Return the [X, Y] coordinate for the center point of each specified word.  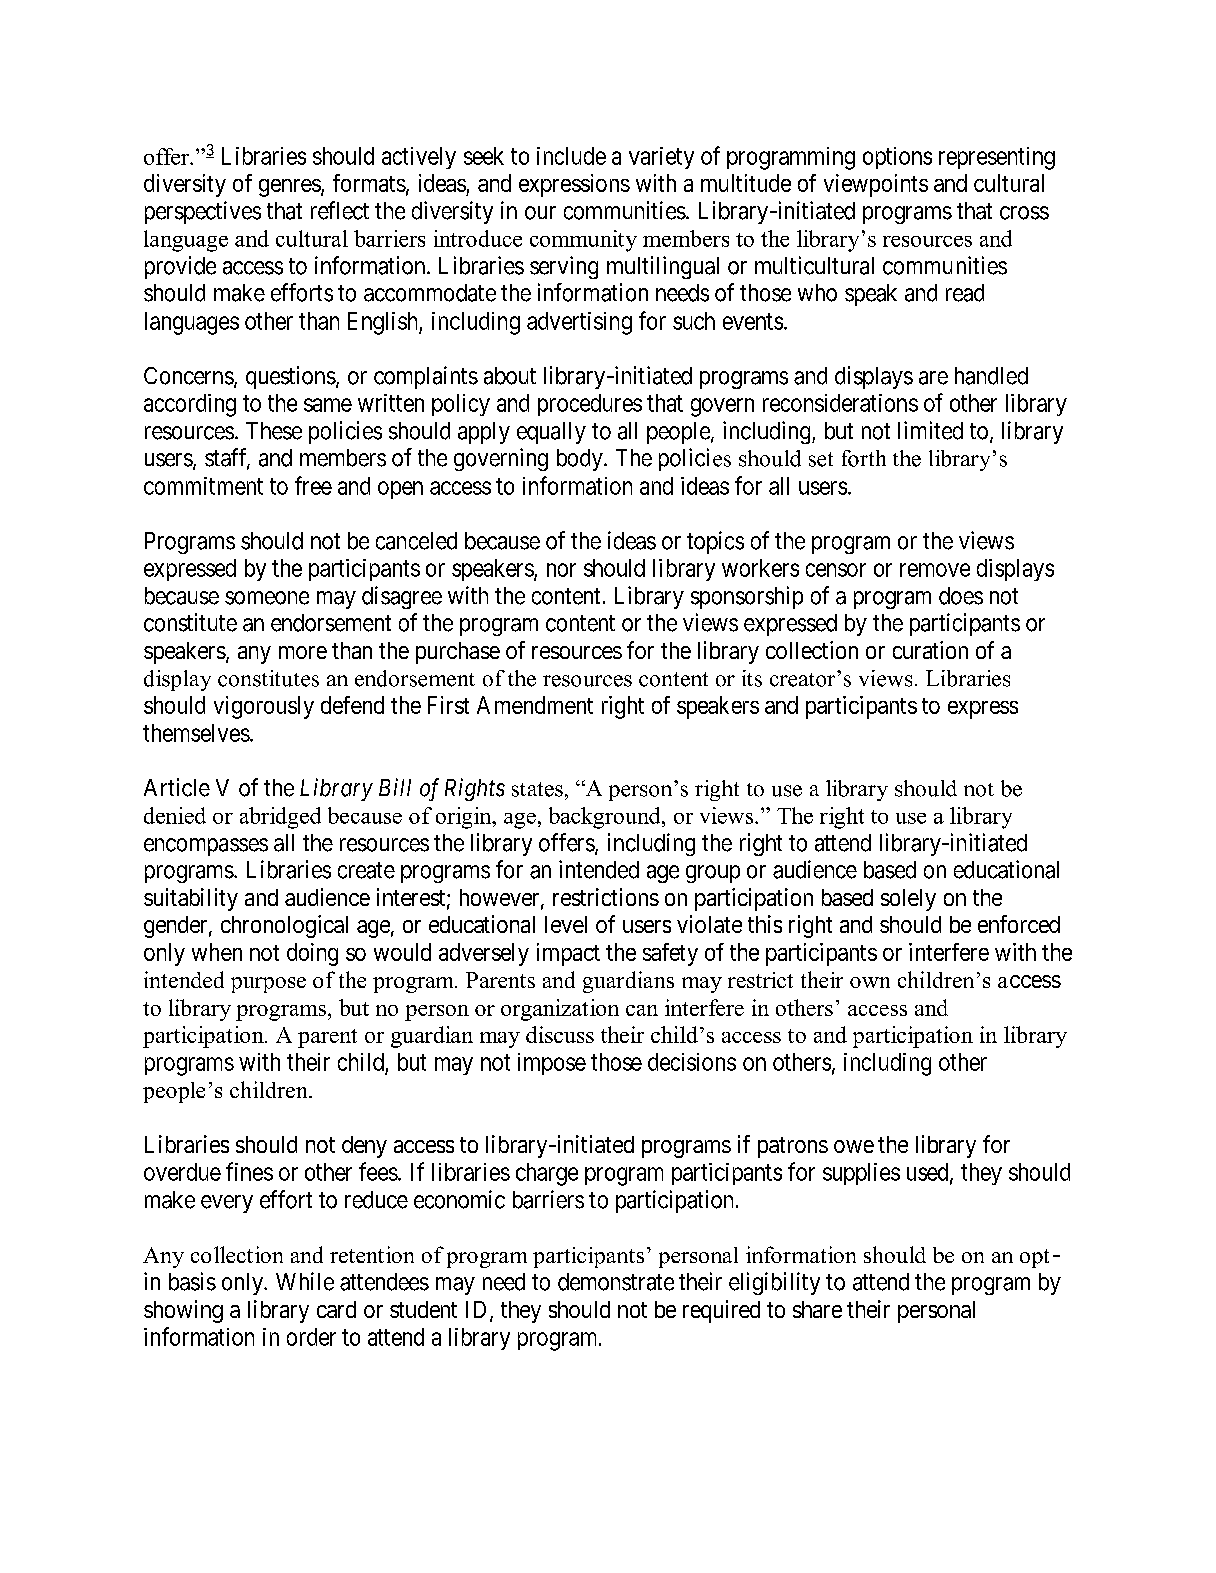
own [870, 982]
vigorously [264, 707]
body [581, 460]
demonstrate [616, 1282]
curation [930, 650]
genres [290, 188]
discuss [560, 1034]
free [313, 485]
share [817, 1309]
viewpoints [876, 185]
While [305, 1281]
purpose [268, 985]
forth [864, 458]
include [571, 156]
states [537, 789]
